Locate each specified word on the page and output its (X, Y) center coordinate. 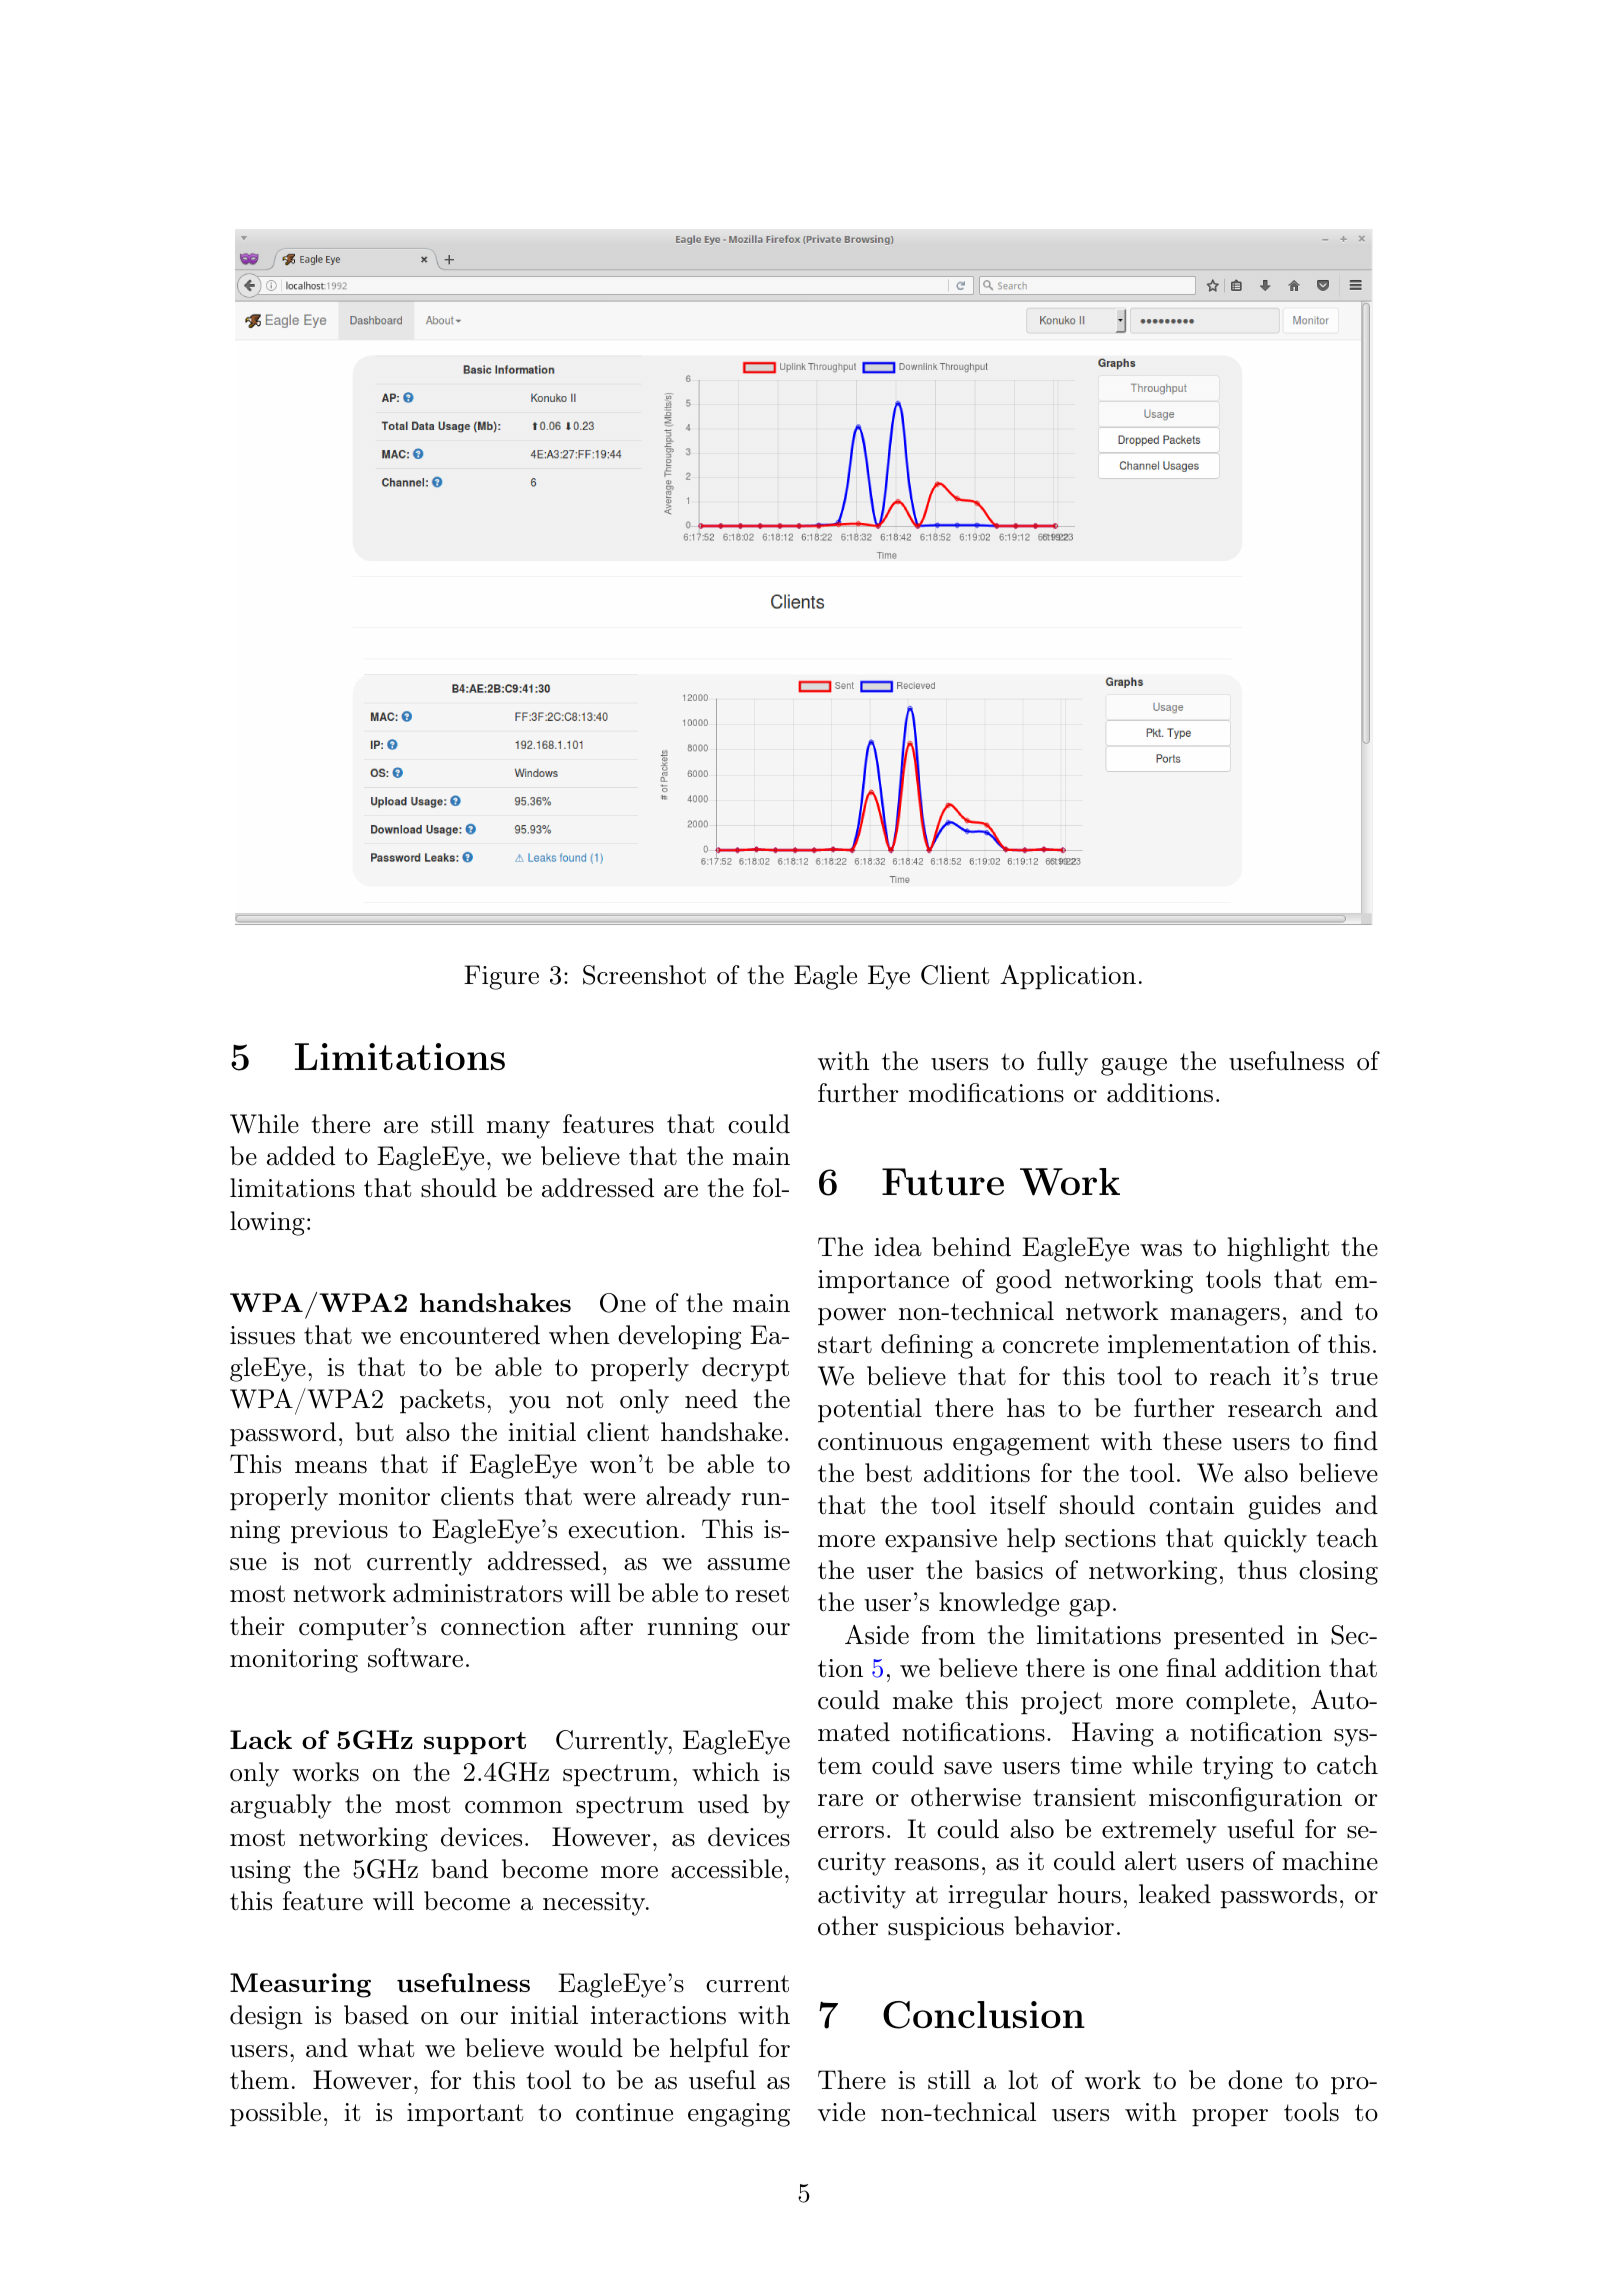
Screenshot (644, 975)
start (845, 1345)
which (726, 1772)
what (386, 2048)
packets (442, 1401)
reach (1240, 1376)
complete (1238, 1702)
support (475, 1743)
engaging (739, 2115)
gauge (1134, 1067)
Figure (501, 977)
